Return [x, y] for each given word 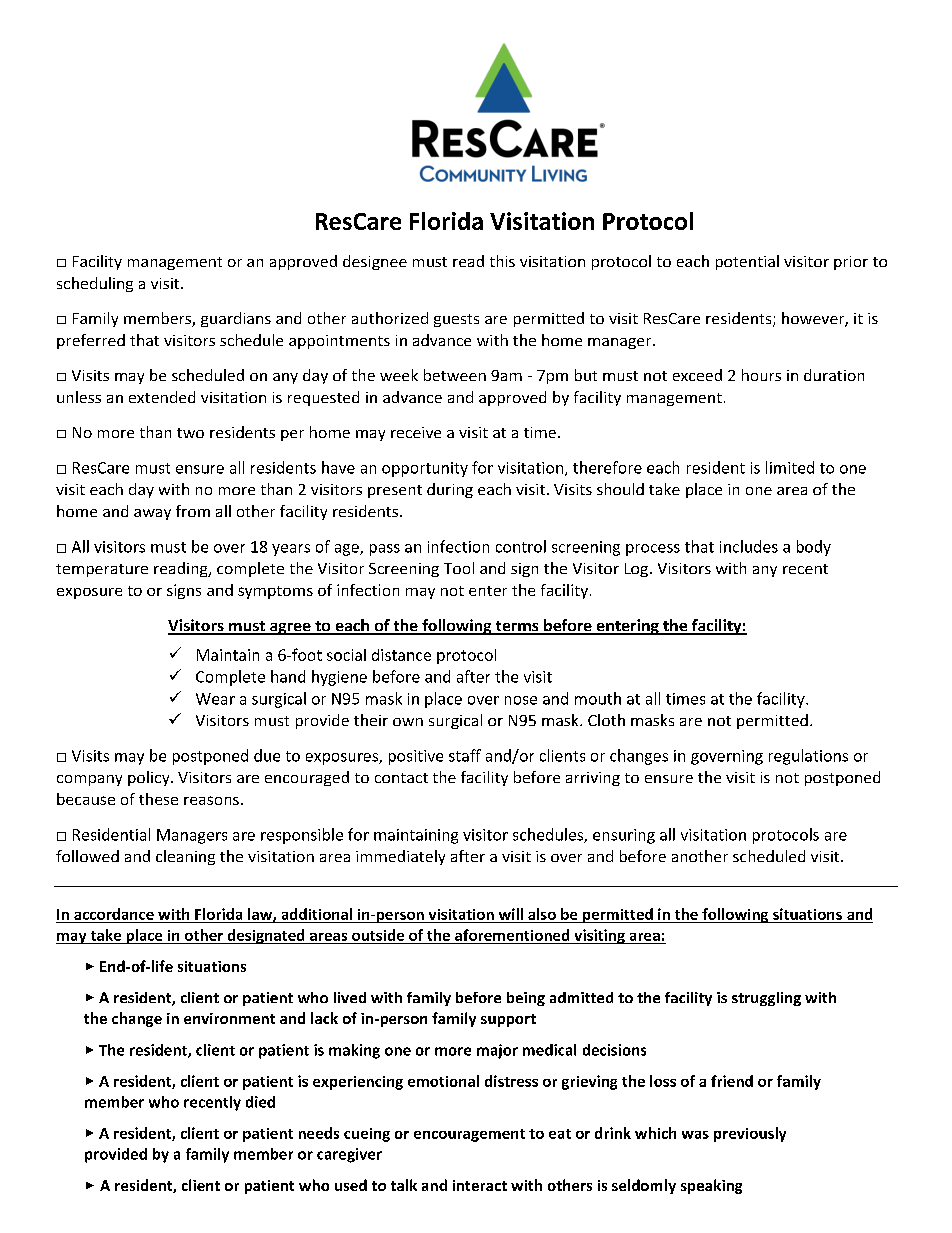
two [190, 433]
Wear [215, 699]
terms [517, 627]
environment [229, 1018]
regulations [808, 757]
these [158, 799]
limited [790, 467]
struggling [766, 999]
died [260, 1102]
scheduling [95, 284]
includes [749, 546]
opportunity [425, 469]
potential [747, 262]
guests [456, 320]
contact [401, 778]
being [526, 999]
